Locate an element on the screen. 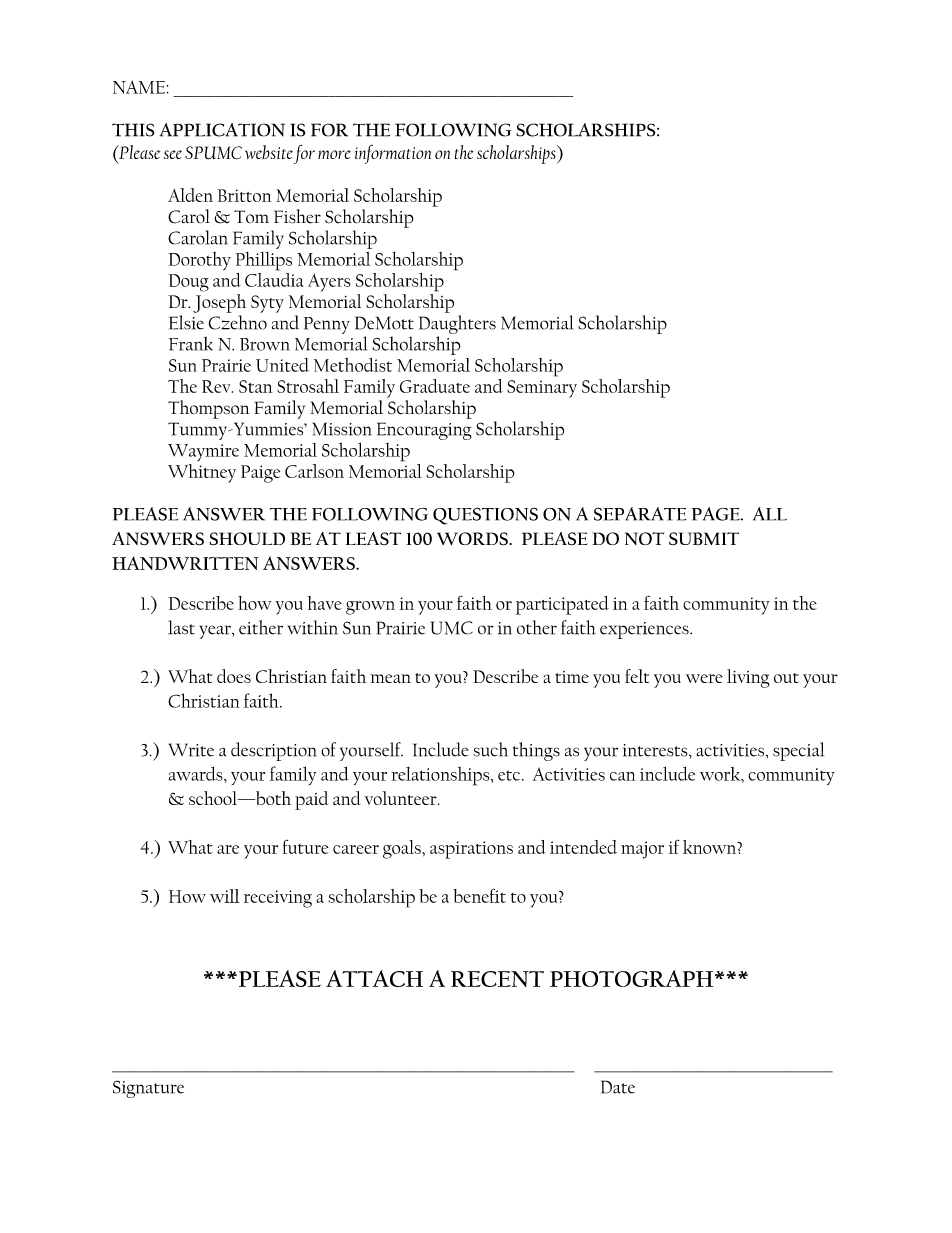 The image size is (952, 1233). Rev is located at coordinates (217, 386).
